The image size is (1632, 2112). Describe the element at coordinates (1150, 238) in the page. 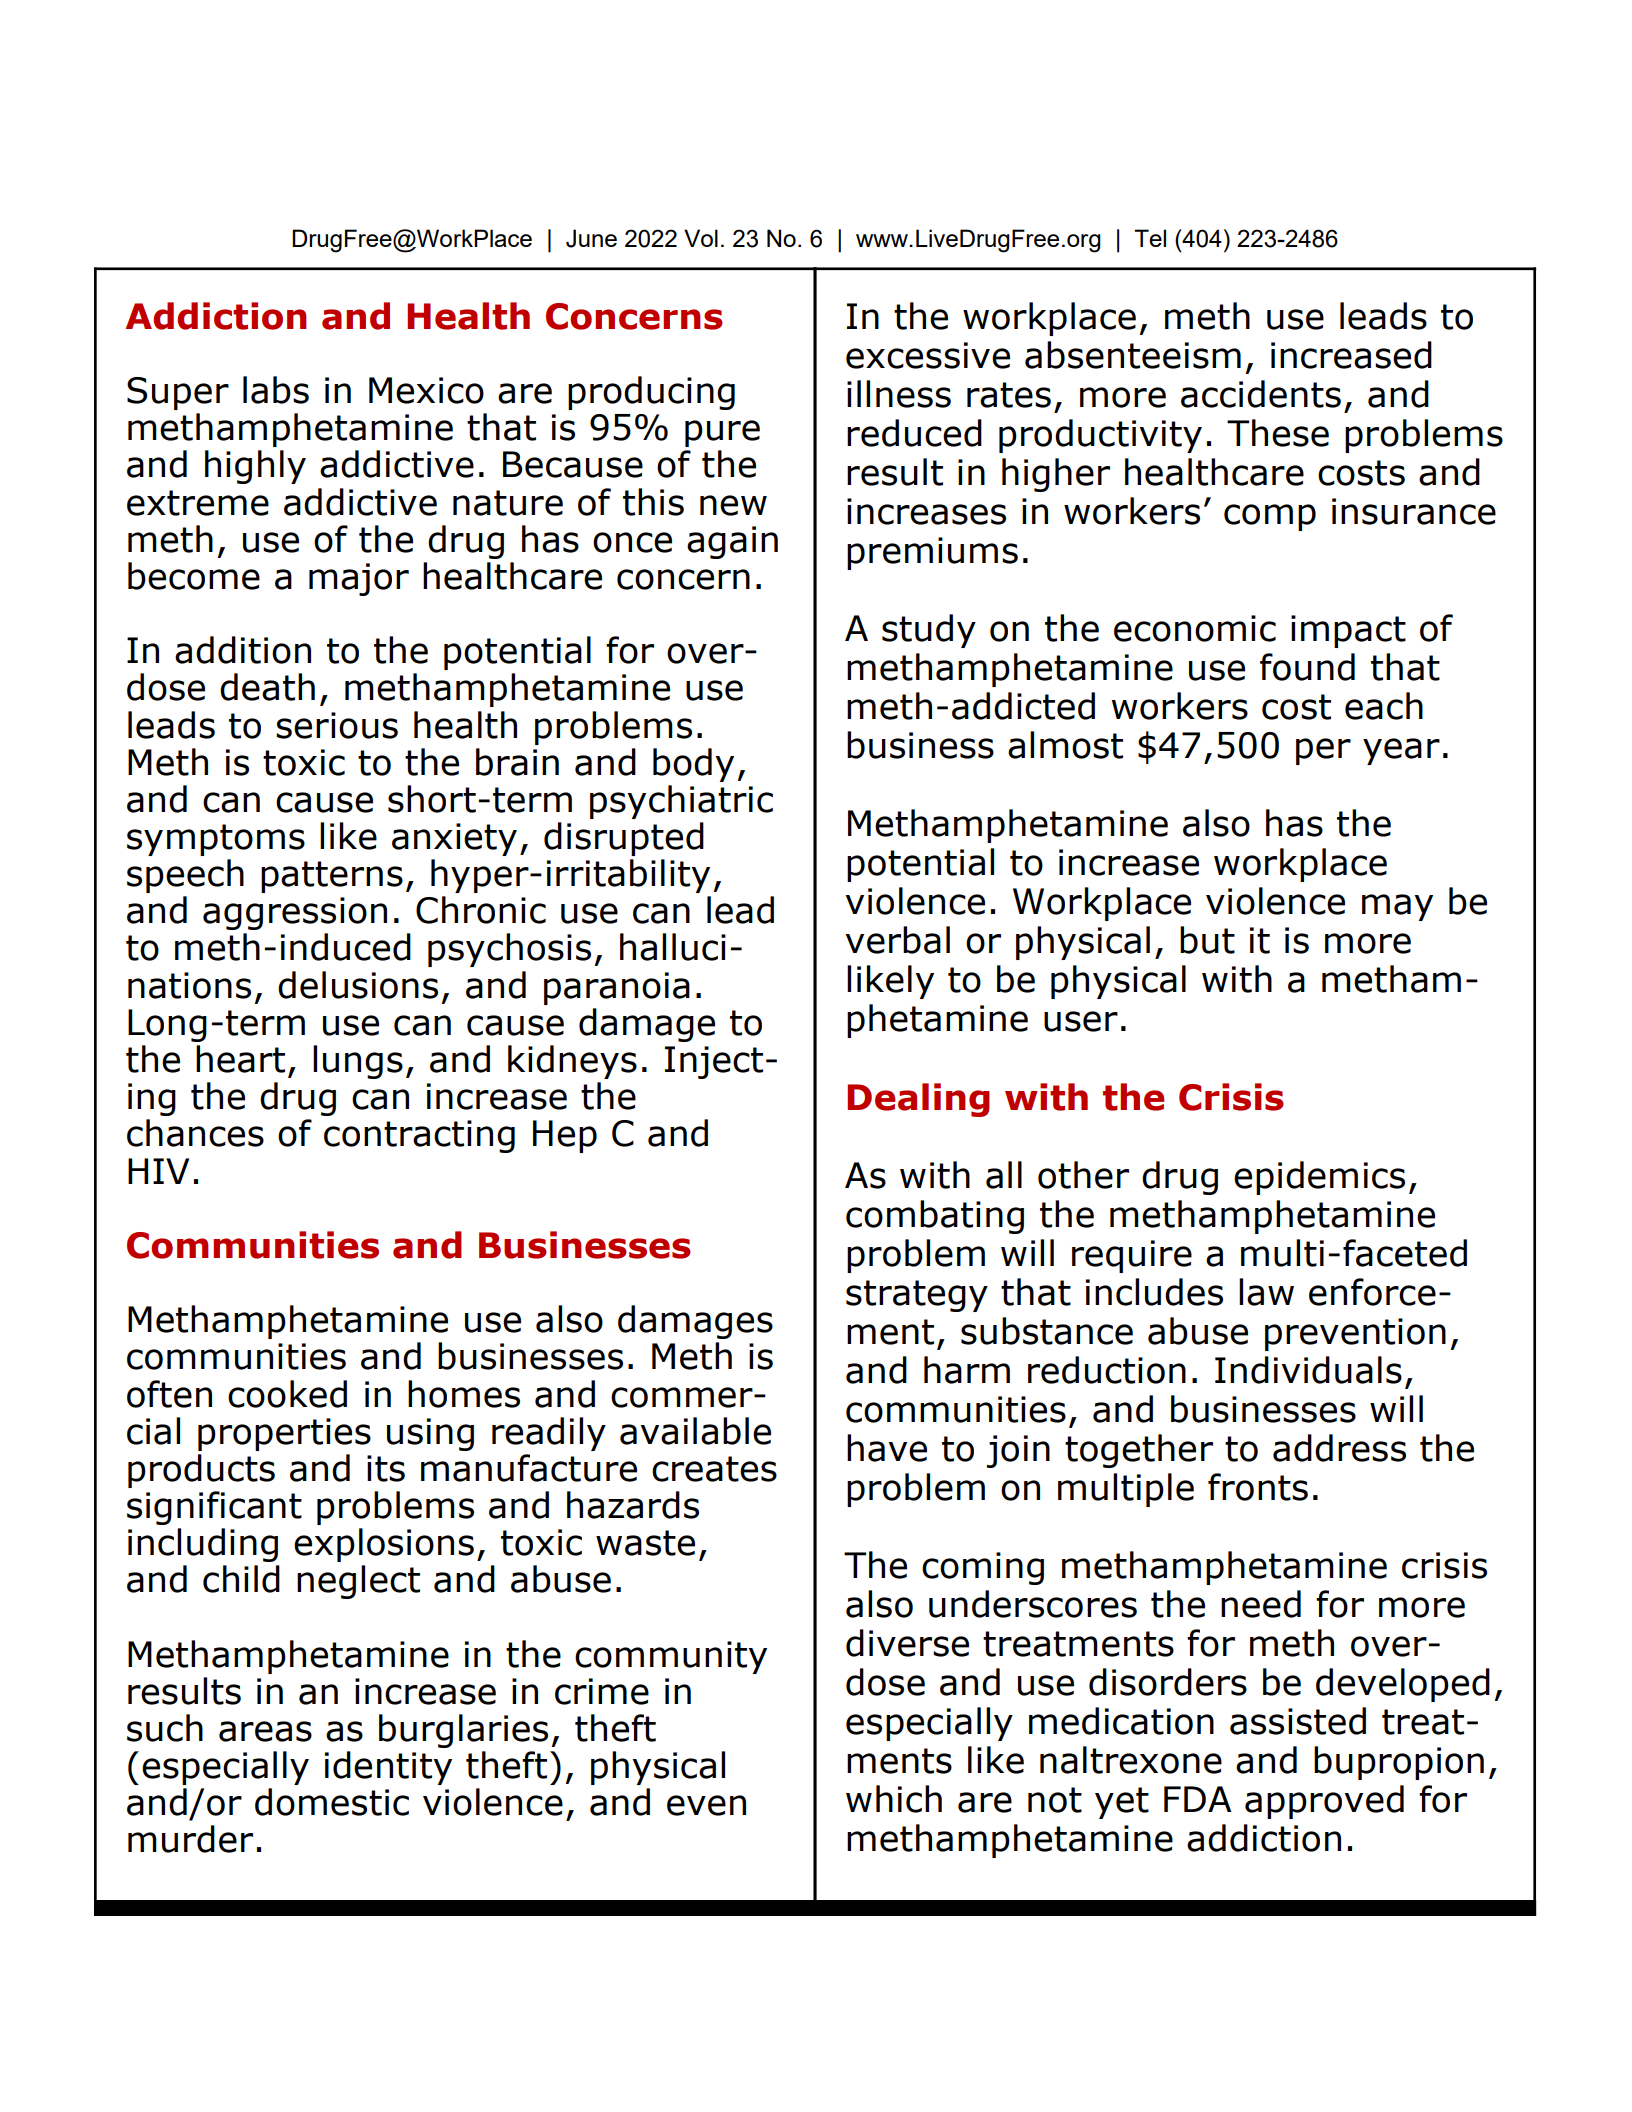

I see `Tel` at that location.
